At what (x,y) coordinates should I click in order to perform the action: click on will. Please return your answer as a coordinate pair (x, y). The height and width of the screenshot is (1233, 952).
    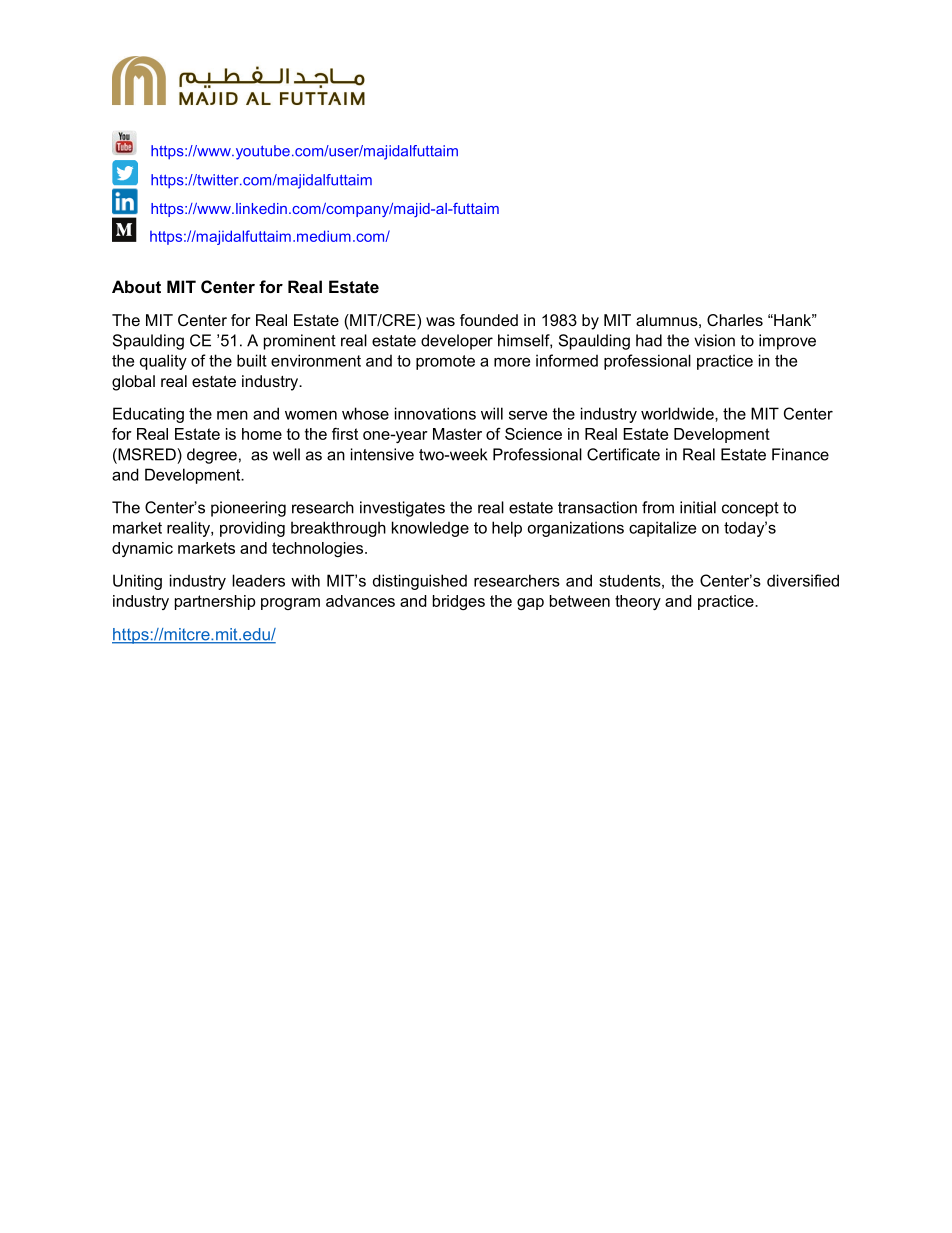
    Looking at the image, I should click on (492, 413).
